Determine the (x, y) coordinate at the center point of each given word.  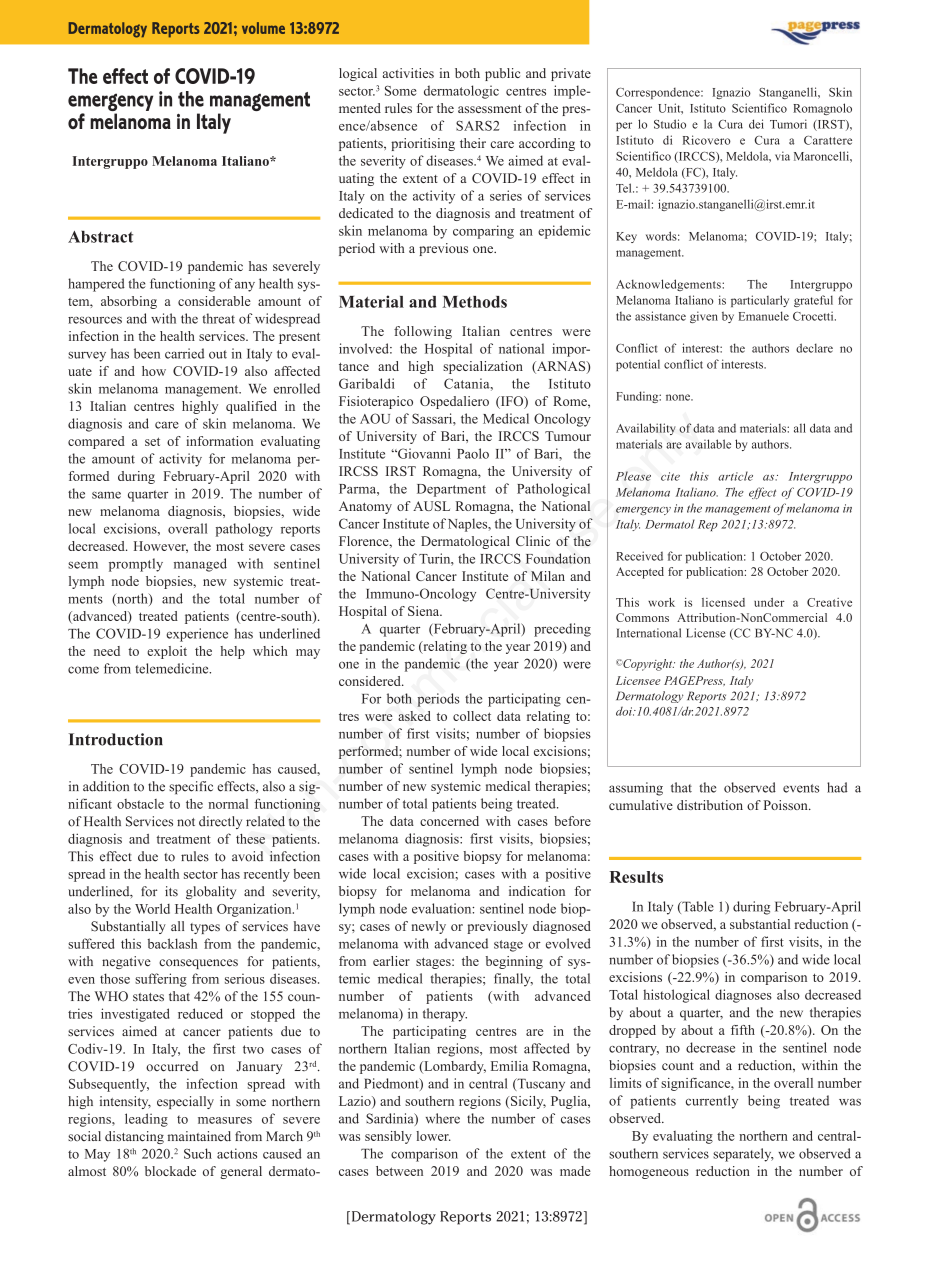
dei (756, 124)
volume (263, 28)
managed (200, 565)
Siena (425, 611)
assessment (489, 109)
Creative (829, 602)
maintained (199, 1136)
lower (433, 1136)
